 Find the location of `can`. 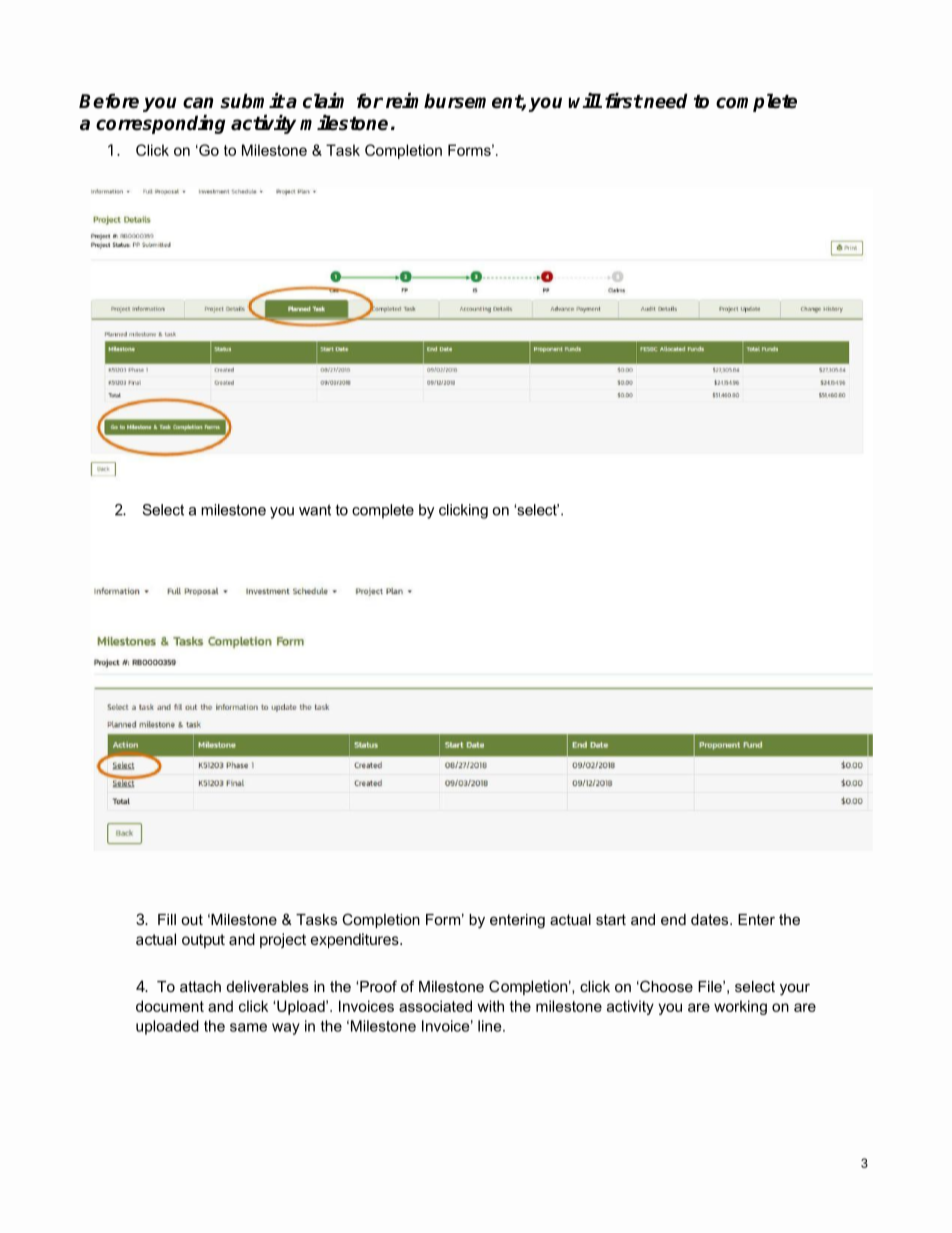

can is located at coordinates (198, 103).
